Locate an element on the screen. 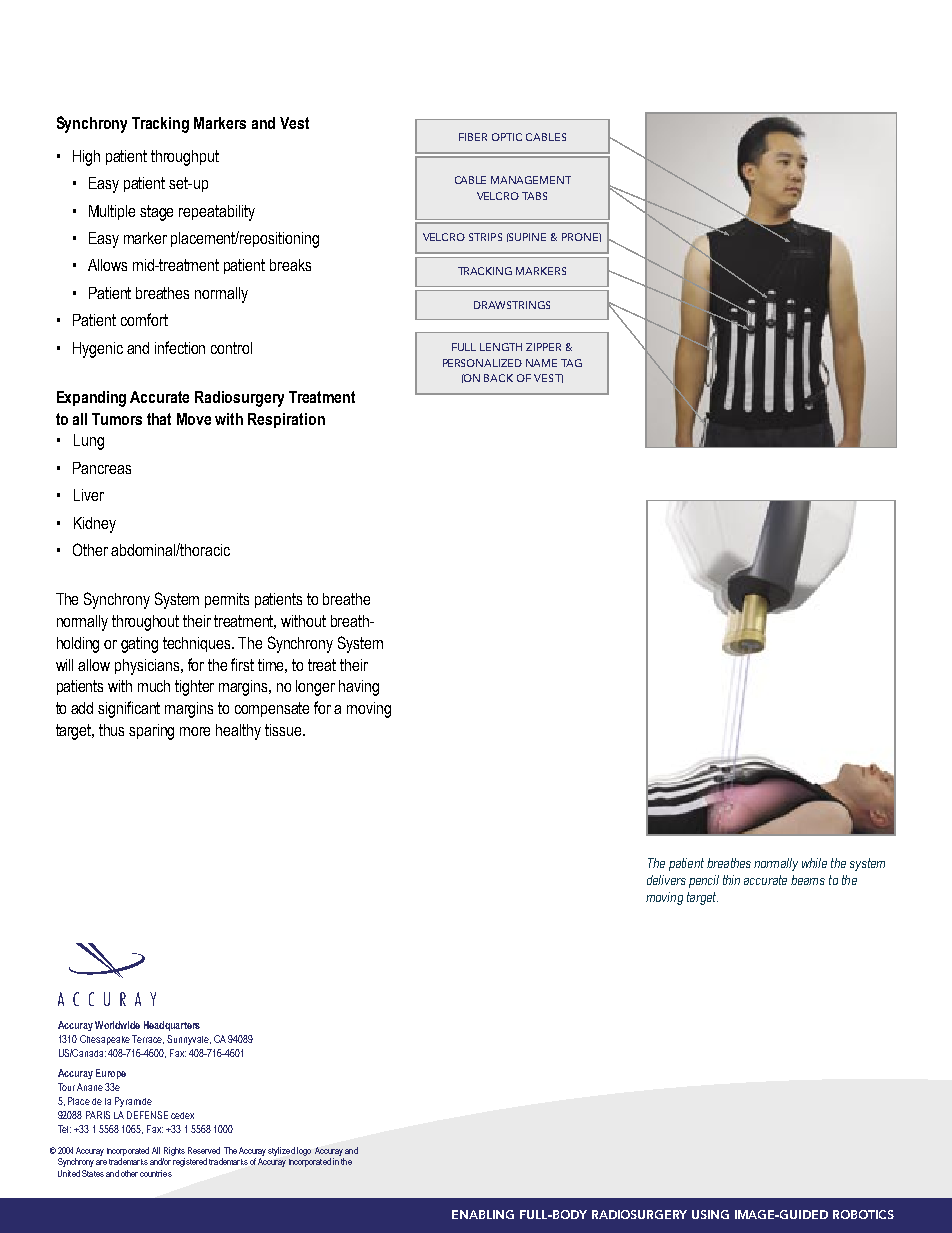 This screenshot has height=1233, width=952. NAME is located at coordinates (541, 363).
